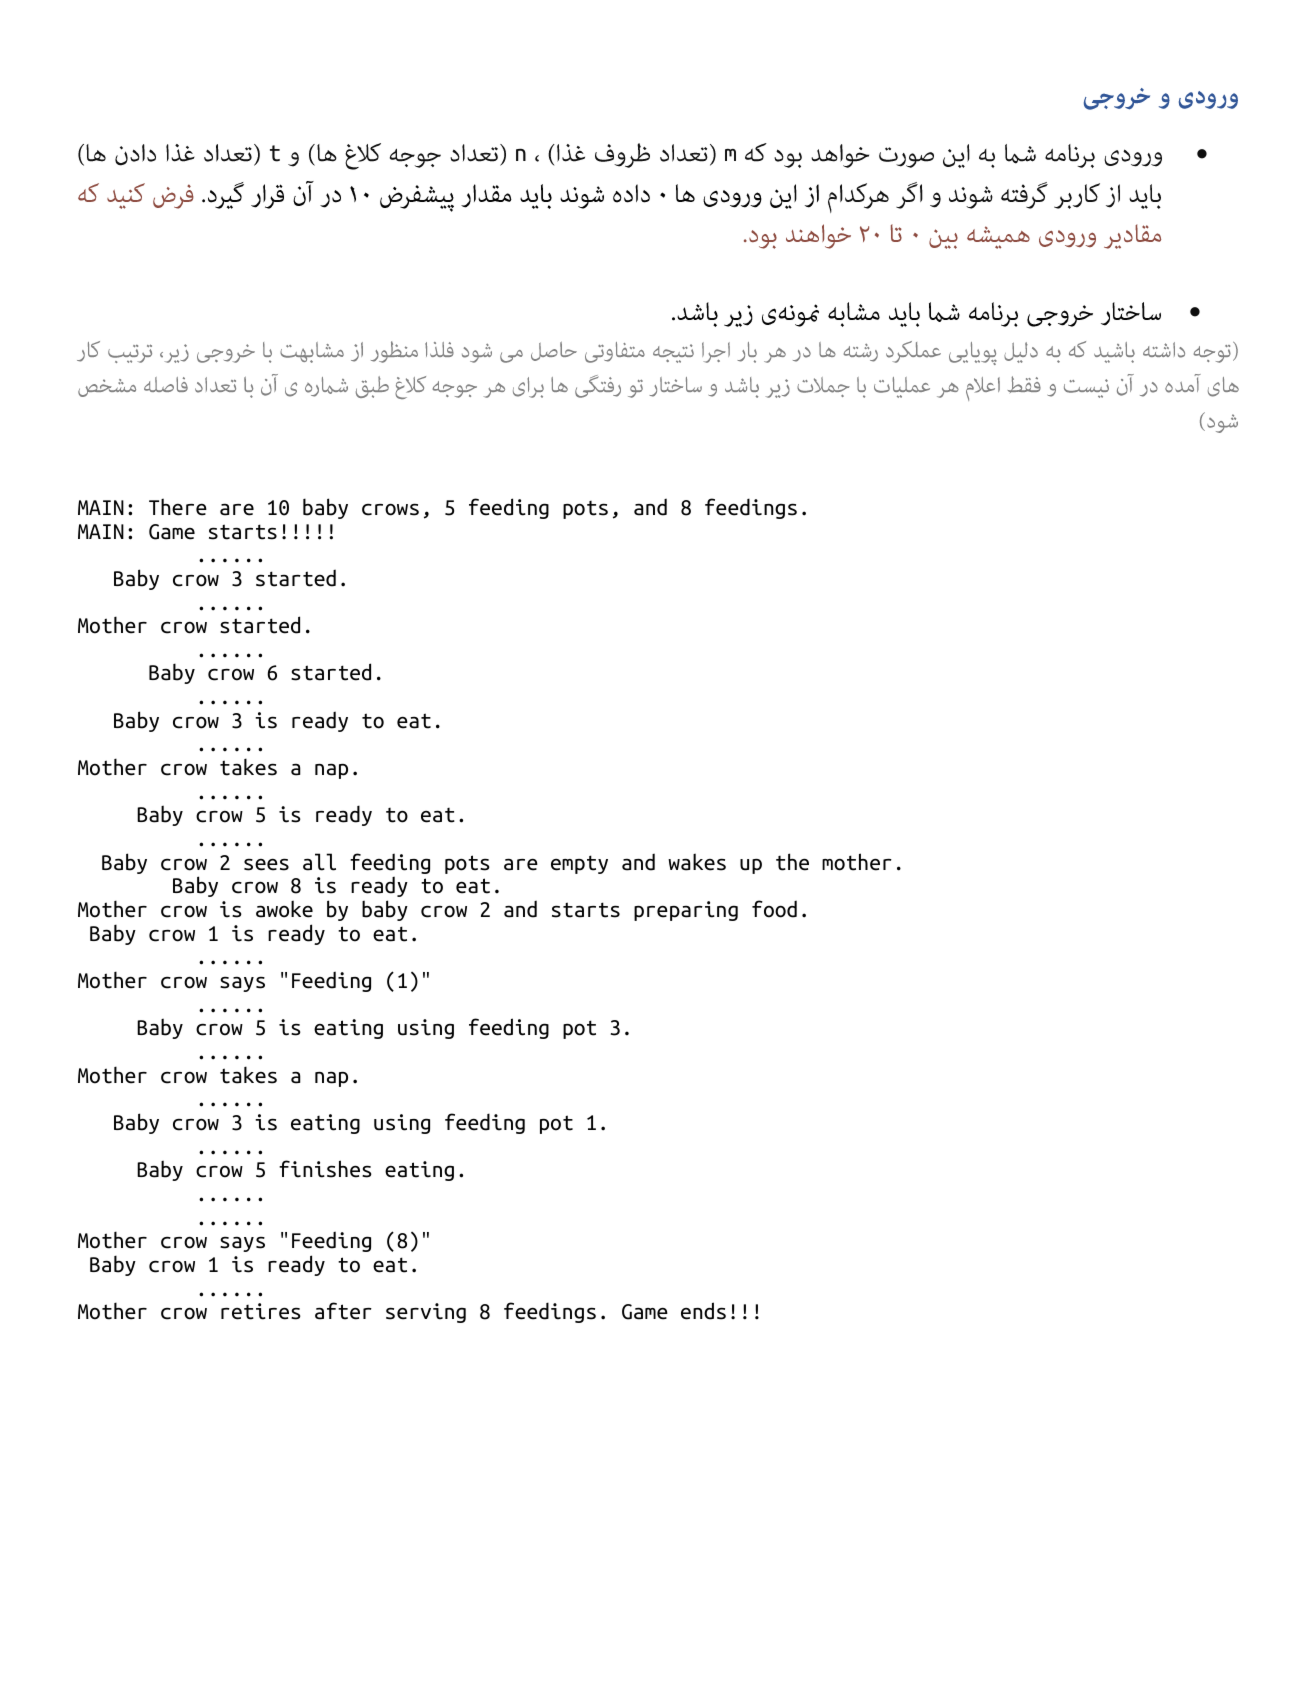  Describe the element at coordinates (261, 1311) in the screenshot. I see `retires` at that location.
